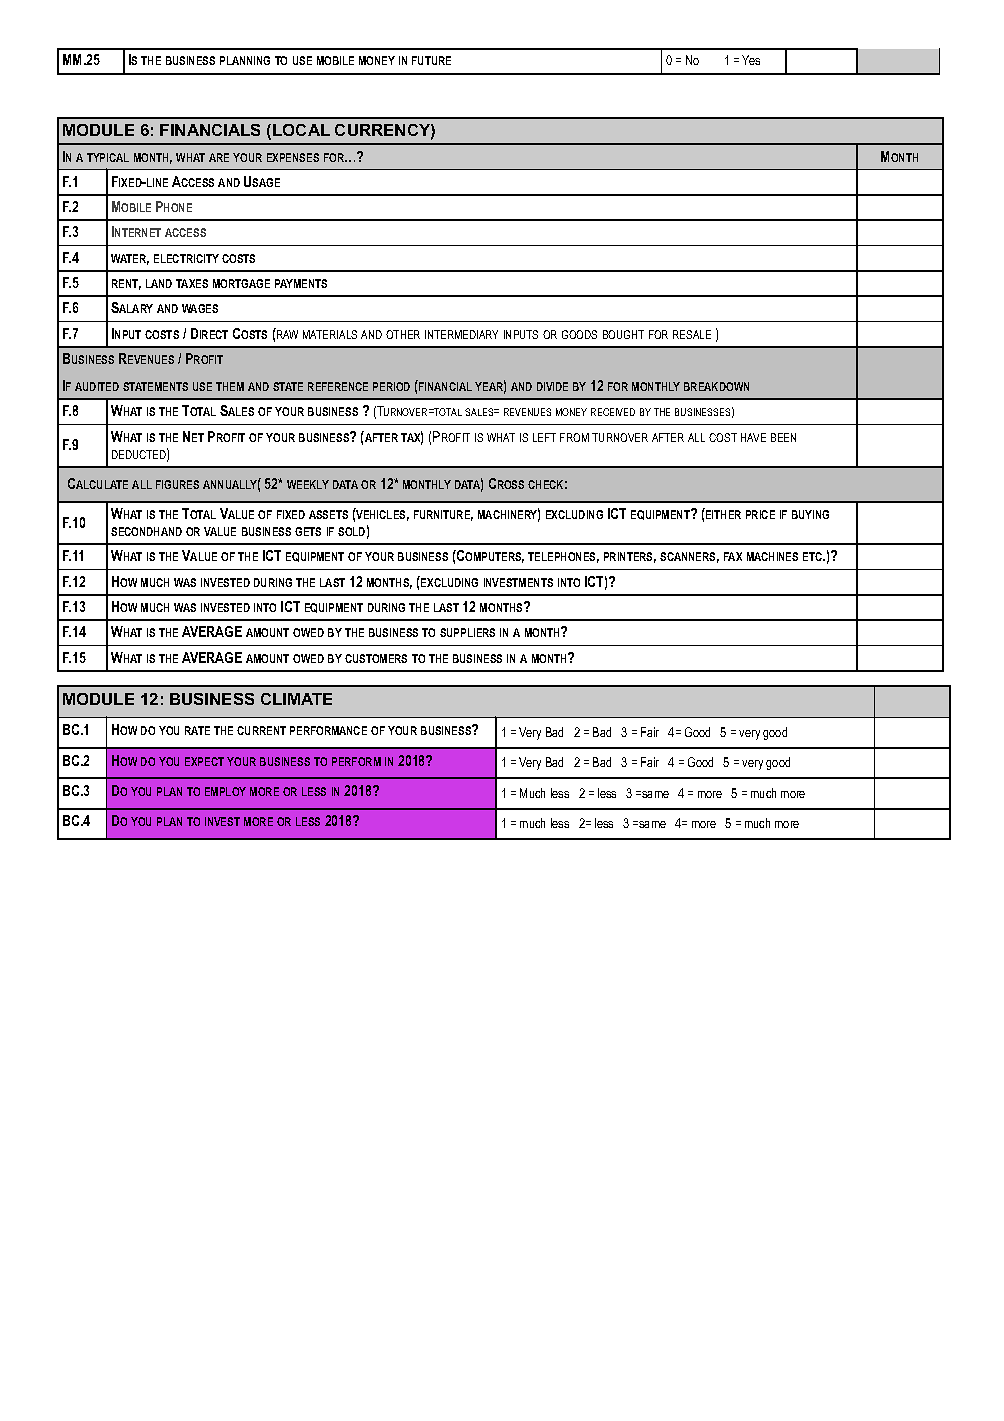  Describe the element at coordinates (467, 632) in the screenshot. I see `SUPPLIERS` at that location.
